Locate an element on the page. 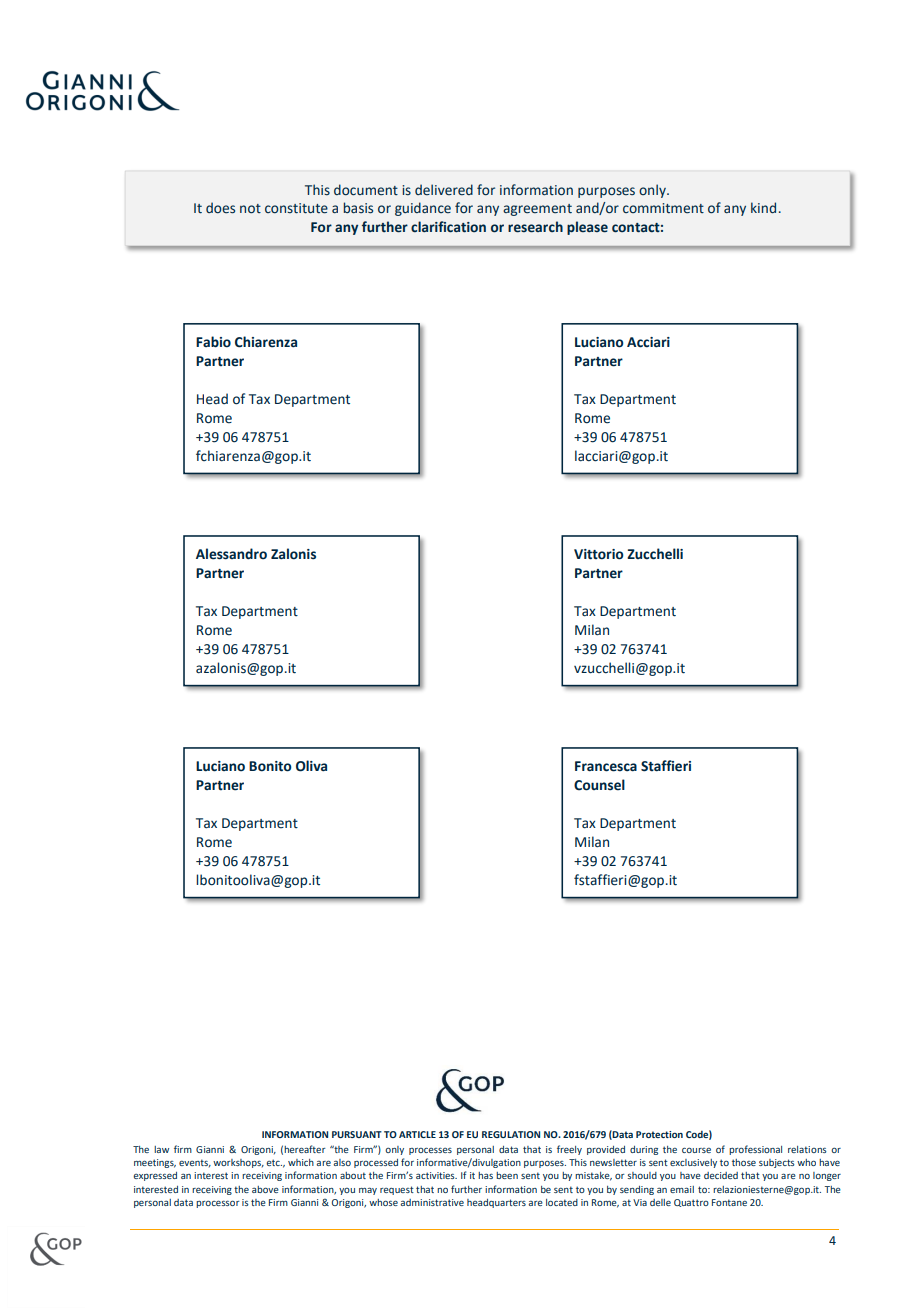 Image resolution: width=924 pixels, height=1308 pixels. REGULATION is located at coordinates (511, 1134).
